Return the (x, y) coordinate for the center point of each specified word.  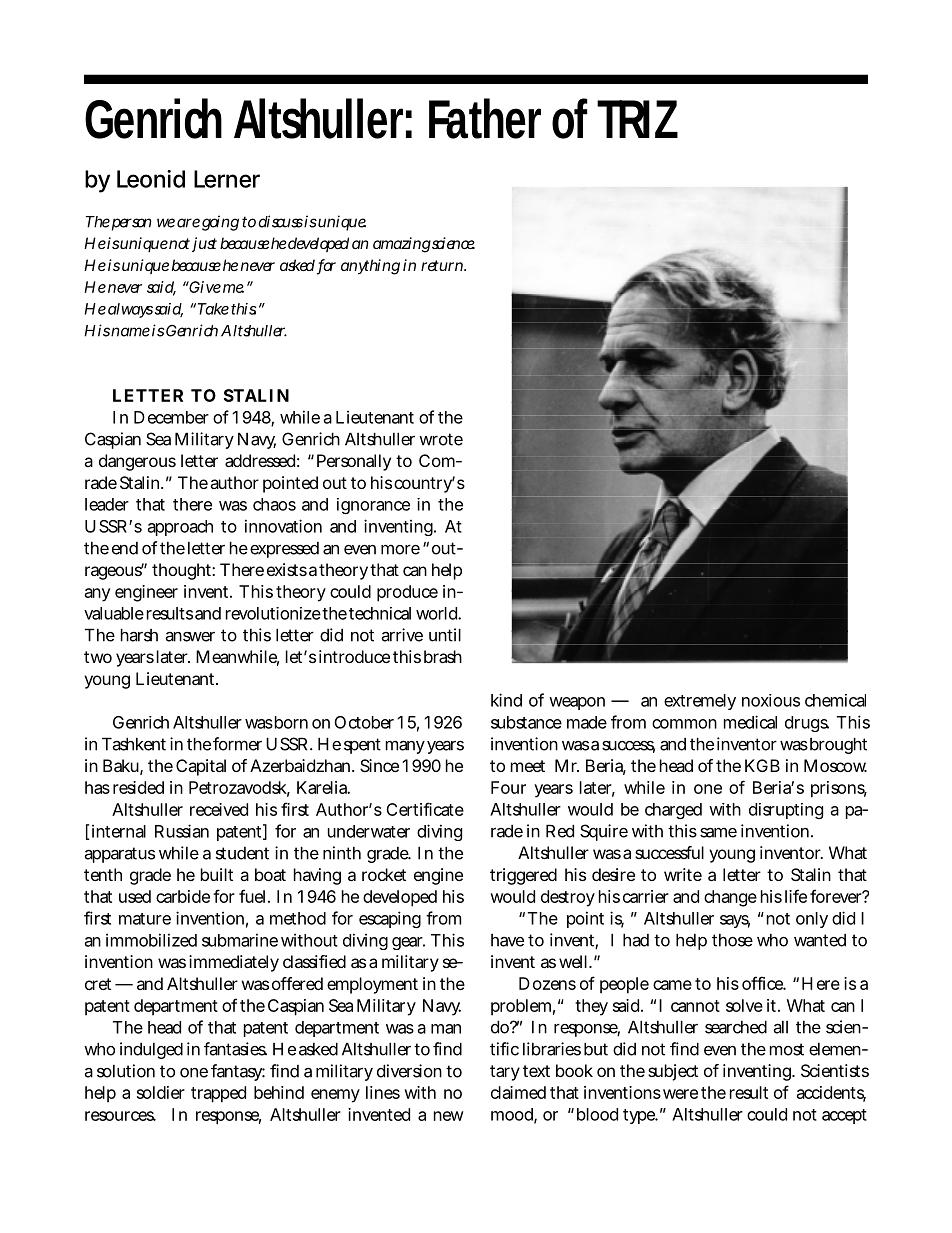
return (443, 265)
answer (190, 637)
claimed (518, 1092)
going (220, 223)
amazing (402, 245)
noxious (771, 700)
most (787, 1049)
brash (443, 656)
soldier (161, 1092)
